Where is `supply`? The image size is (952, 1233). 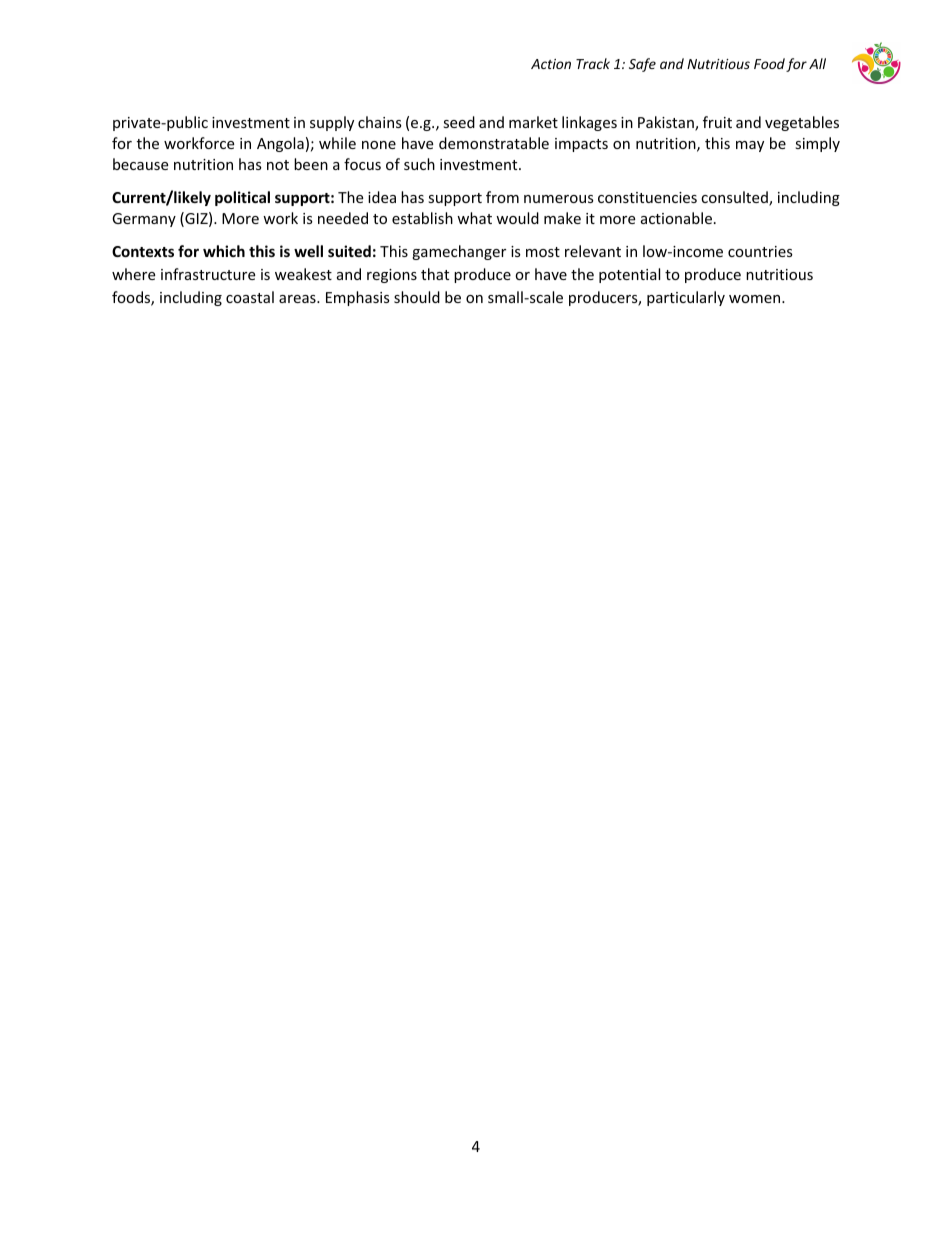 supply is located at coordinates (332, 123).
